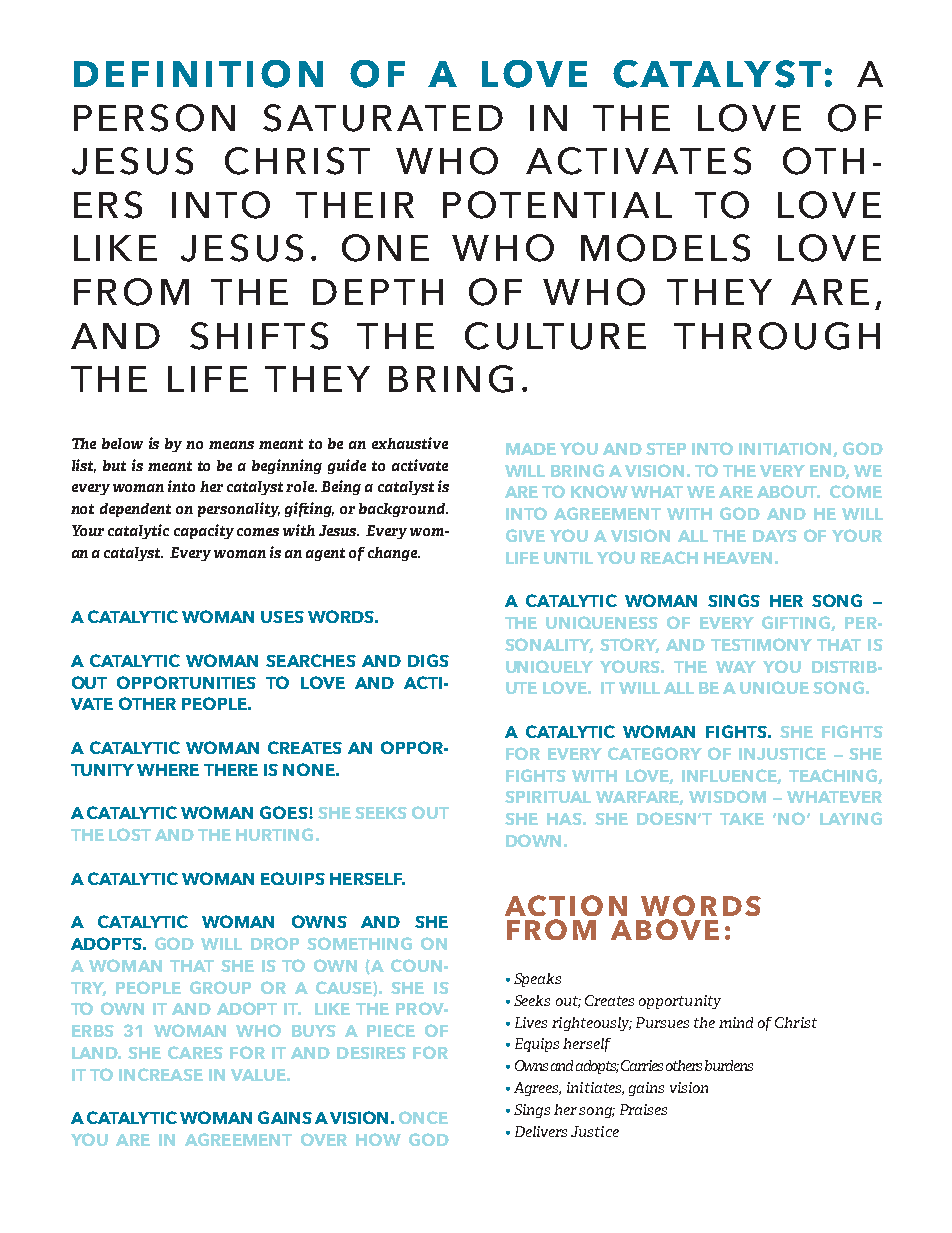 The height and width of the screenshot is (1233, 952). I want to click on ONCE, so click(423, 1117).
